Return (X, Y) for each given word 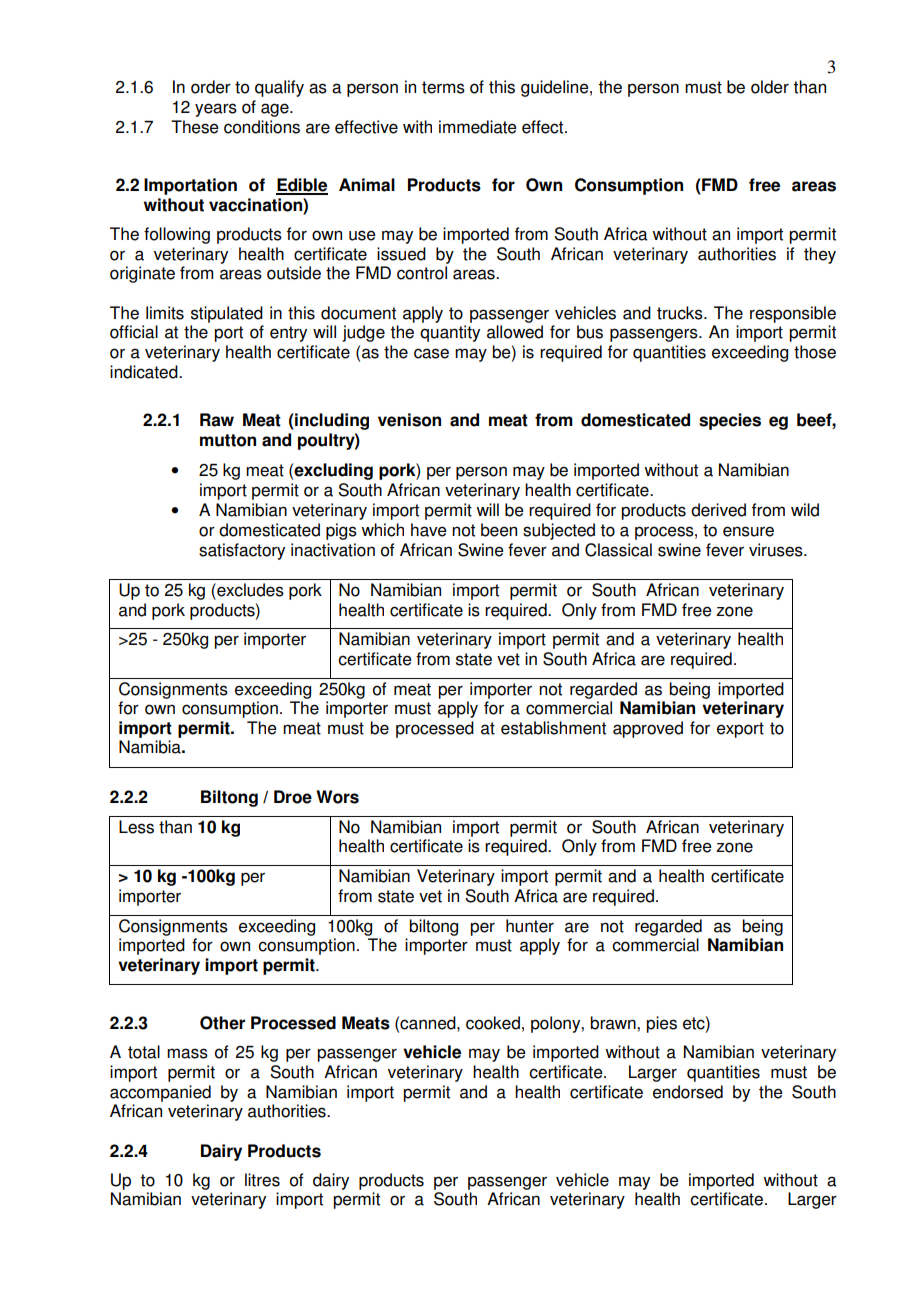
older (770, 87)
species (730, 421)
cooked (493, 1023)
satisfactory (242, 551)
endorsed (688, 1092)
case (431, 353)
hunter (530, 926)
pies (661, 1024)
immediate (478, 127)
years (216, 110)
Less (136, 827)
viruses (777, 550)
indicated (145, 372)
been (499, 530)
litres (262, 1180)
